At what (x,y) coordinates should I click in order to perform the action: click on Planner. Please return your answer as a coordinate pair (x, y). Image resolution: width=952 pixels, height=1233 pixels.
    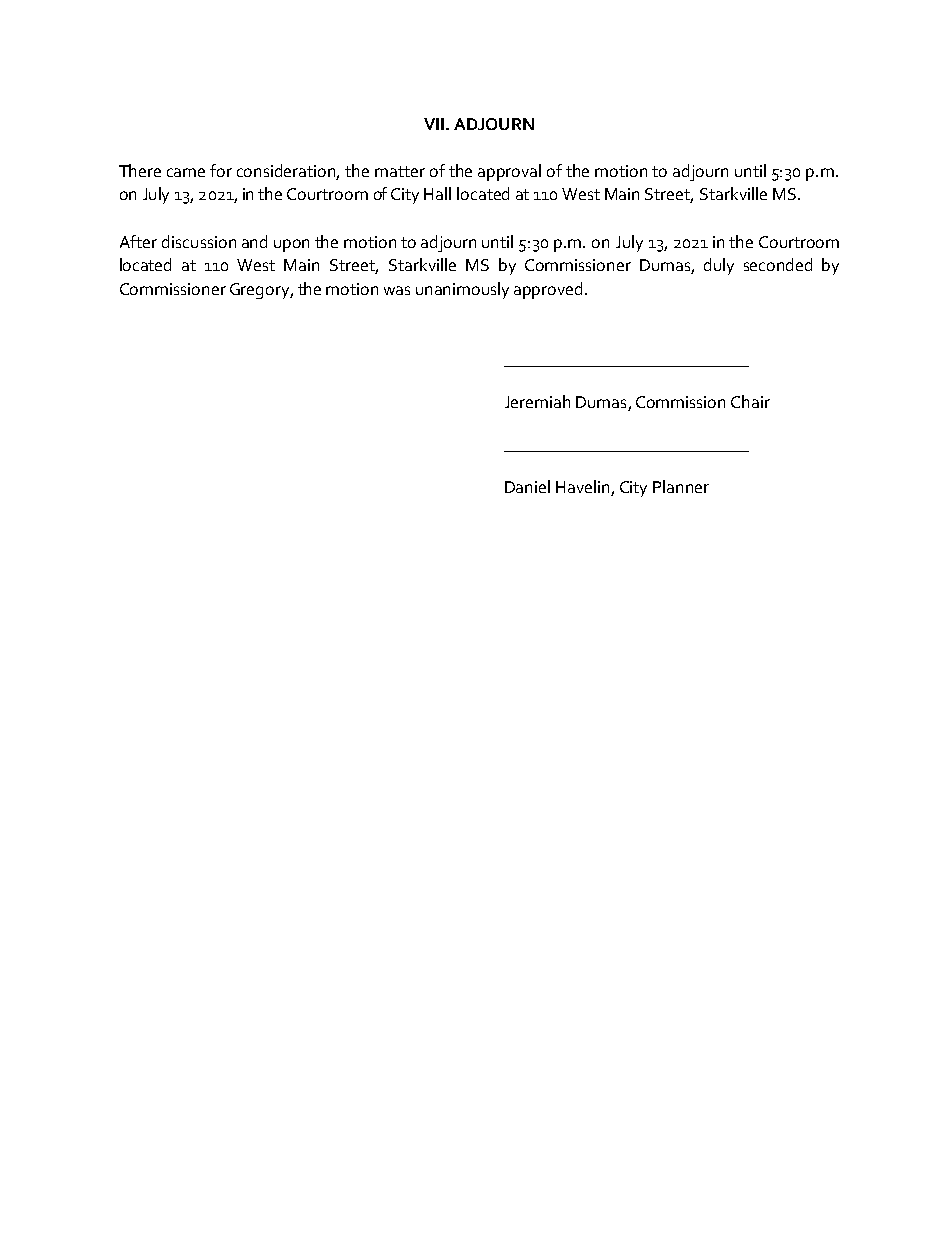
    Looking at the image, I should click on (681, 486).
